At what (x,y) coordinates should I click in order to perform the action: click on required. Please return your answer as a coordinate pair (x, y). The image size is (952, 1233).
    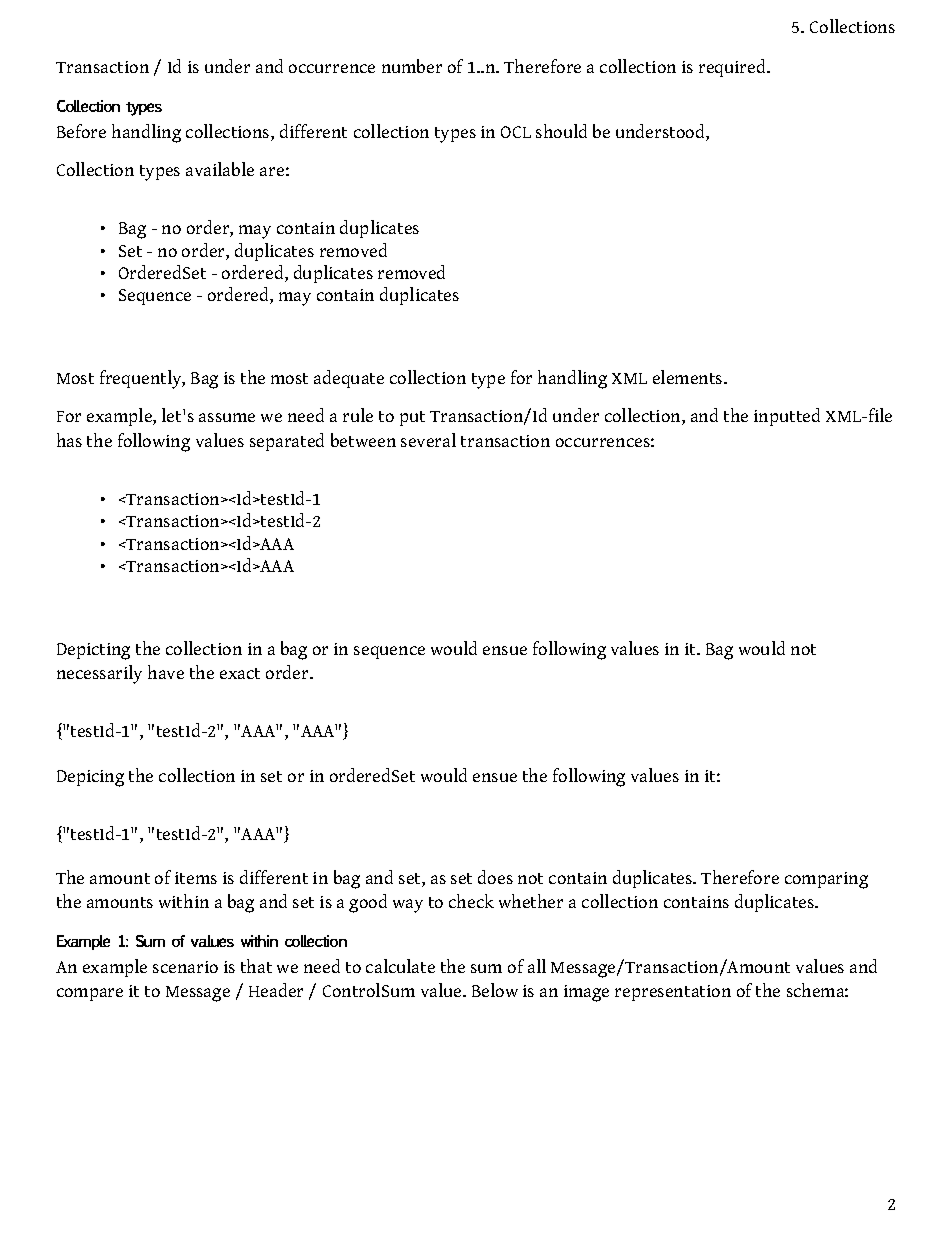
    Looking at the image, I should click on (734, 68).
